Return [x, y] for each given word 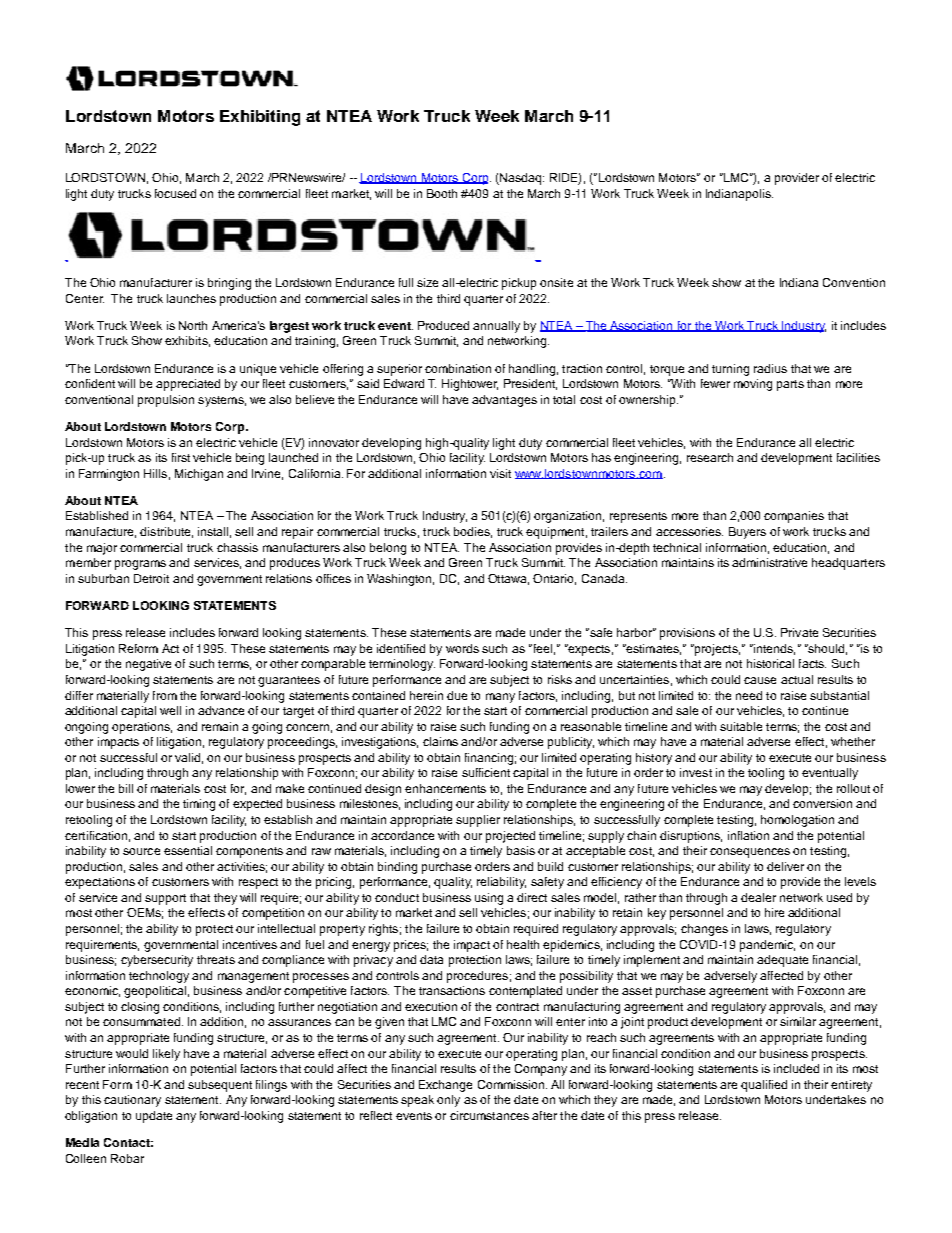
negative [148, 665]
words [462, 648]
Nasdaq [521, 179]
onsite [556, 282]
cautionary [132, 1101]
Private [799, 632]
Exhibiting [260, 118]
